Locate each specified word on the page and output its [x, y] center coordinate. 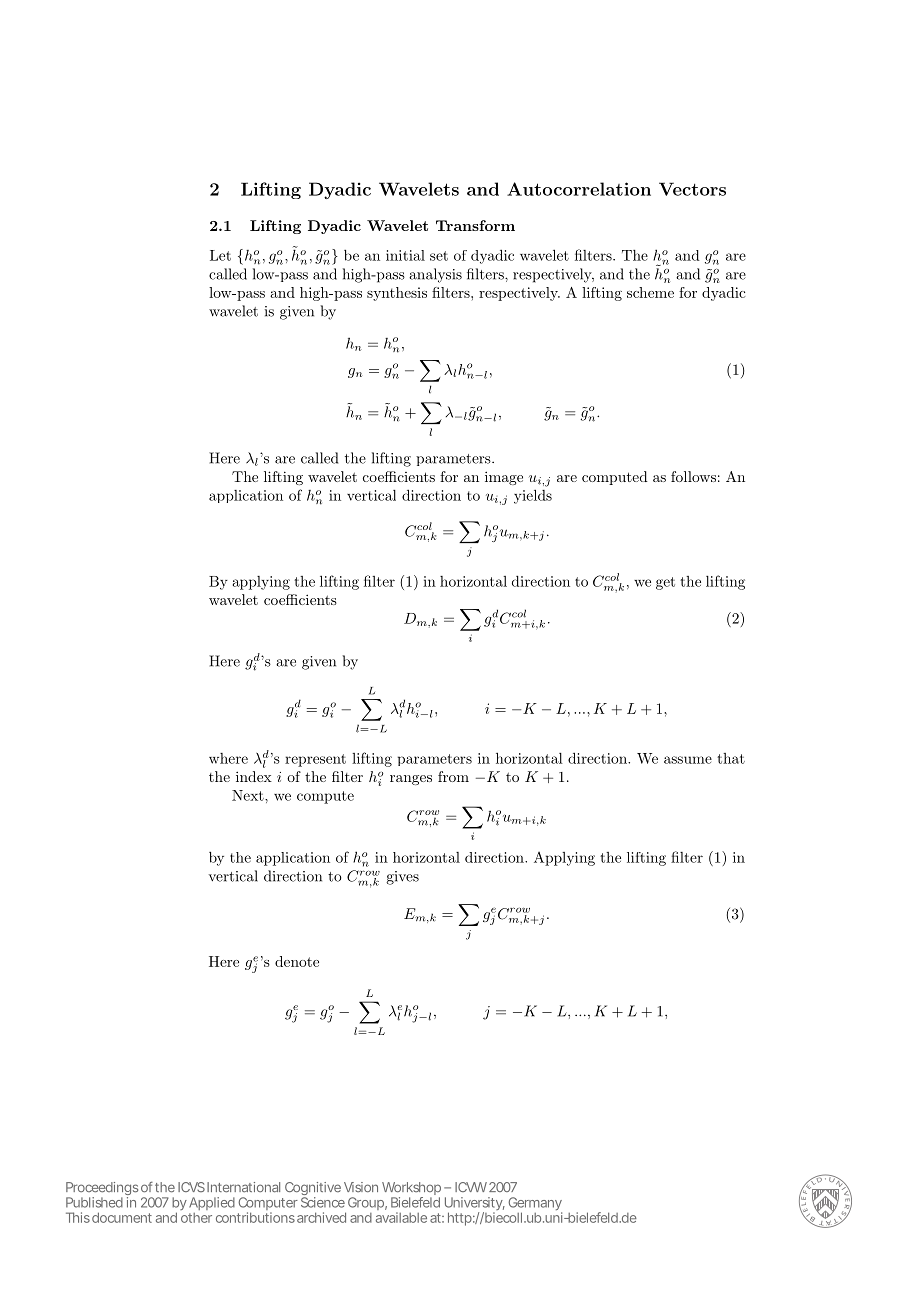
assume [688, 760]
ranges [411, 780]
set [439, 256]
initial [405, 255]
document [122, 1217]
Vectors [692, 189]
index [254, 776]
